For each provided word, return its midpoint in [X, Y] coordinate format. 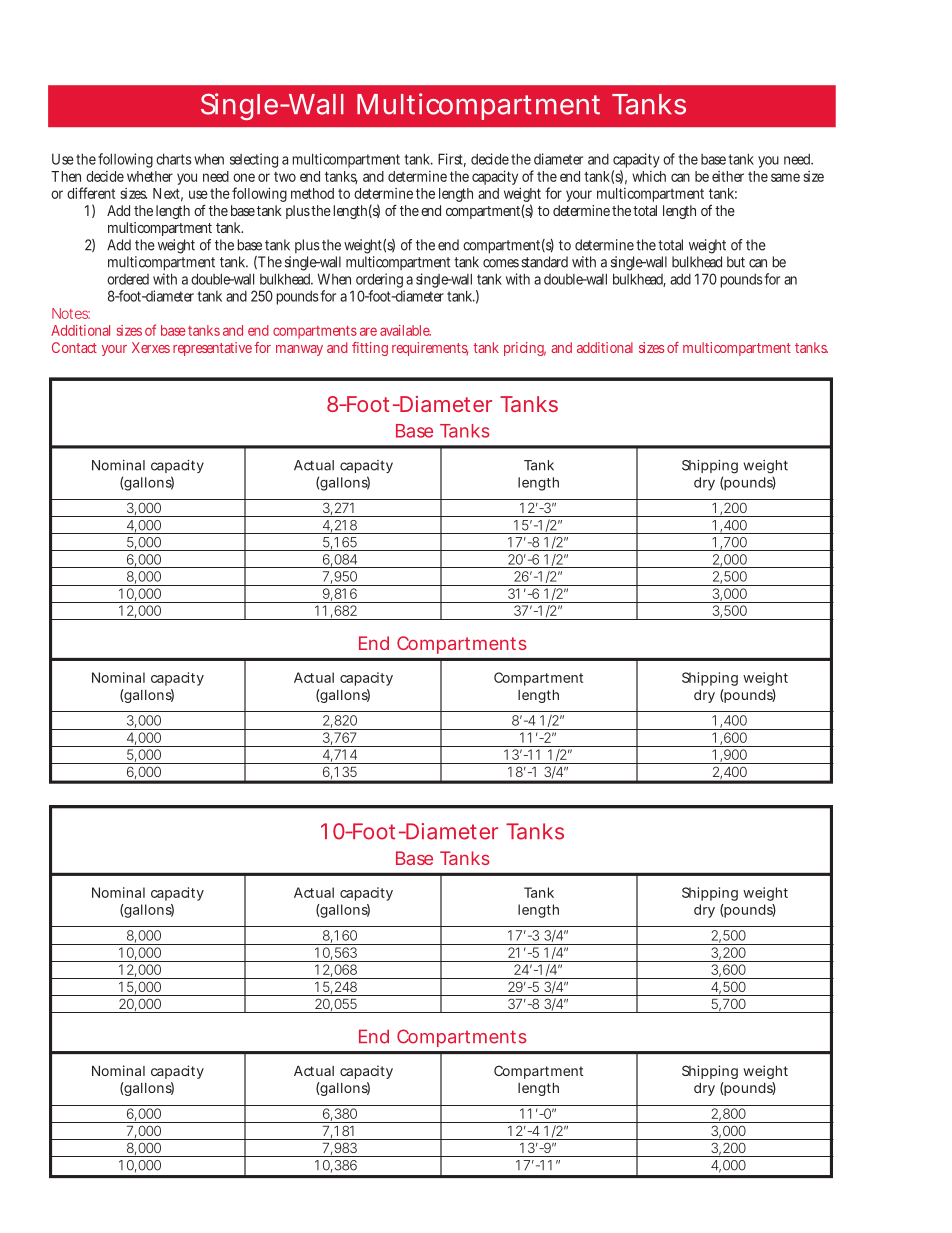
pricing [525, 349]
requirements [430, 349]
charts [174, 159]
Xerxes [151, 347]
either [728, 176]
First [452, 160]
